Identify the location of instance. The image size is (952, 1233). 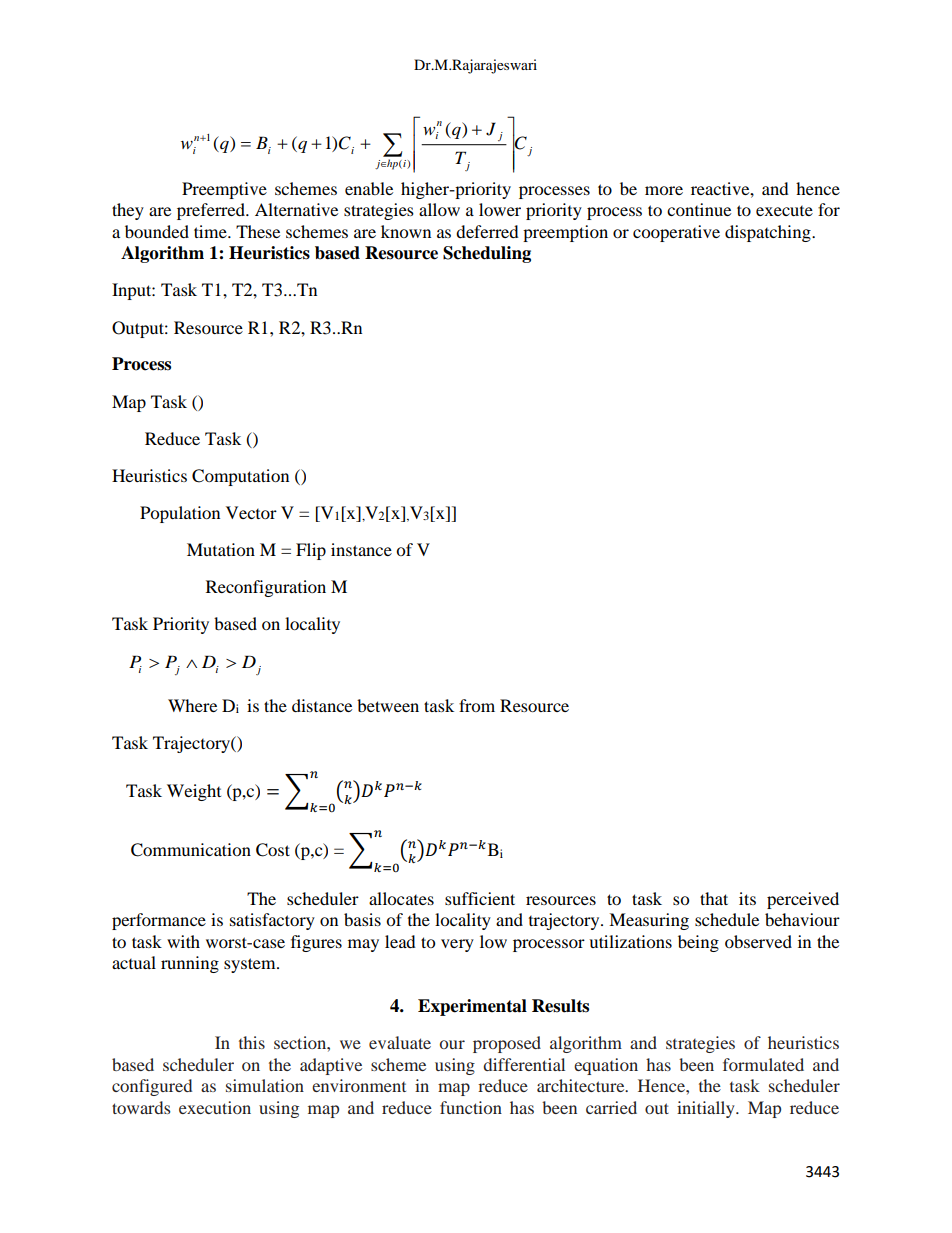
(361, 549).
